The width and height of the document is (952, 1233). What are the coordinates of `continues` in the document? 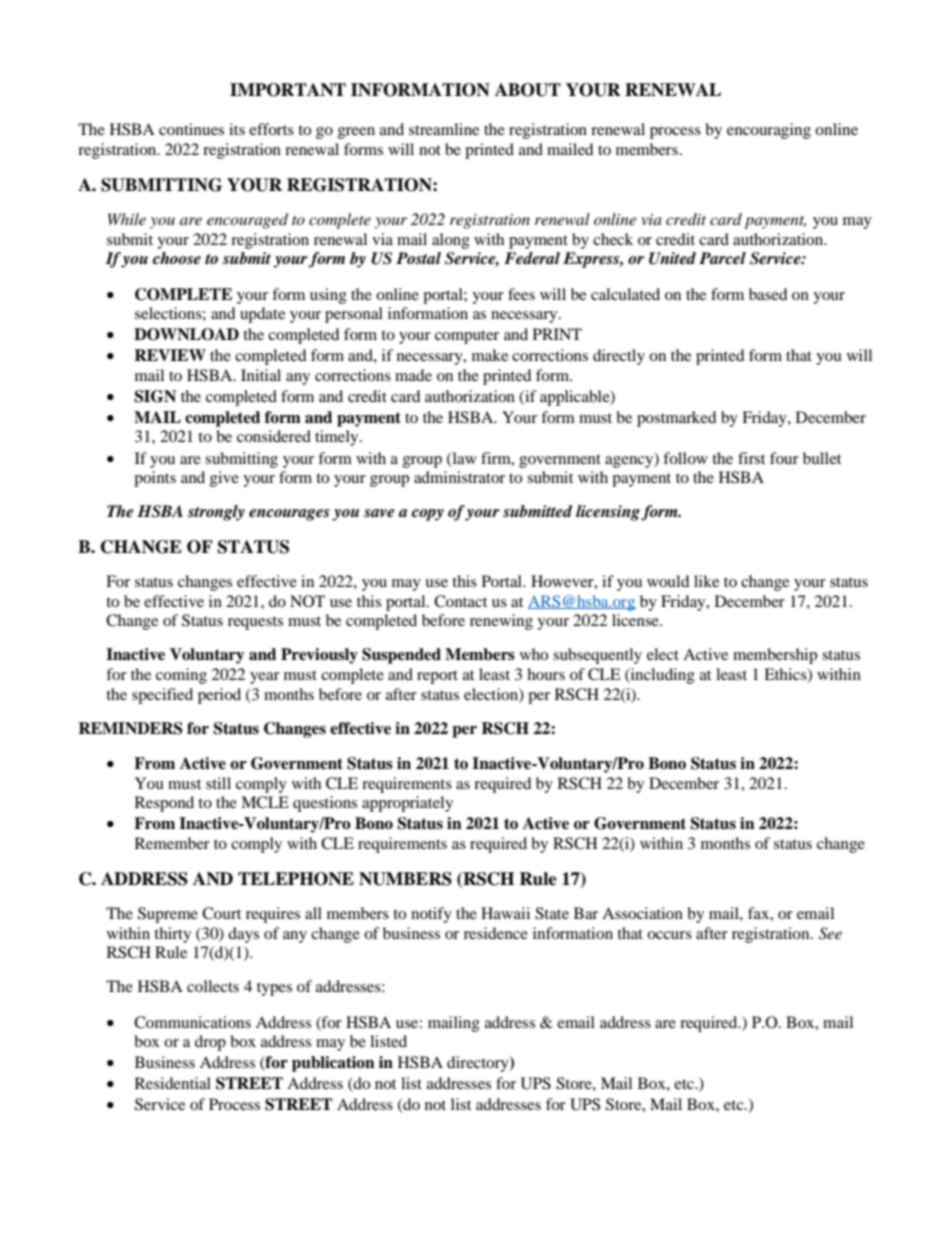 It's located at (191, 129).
